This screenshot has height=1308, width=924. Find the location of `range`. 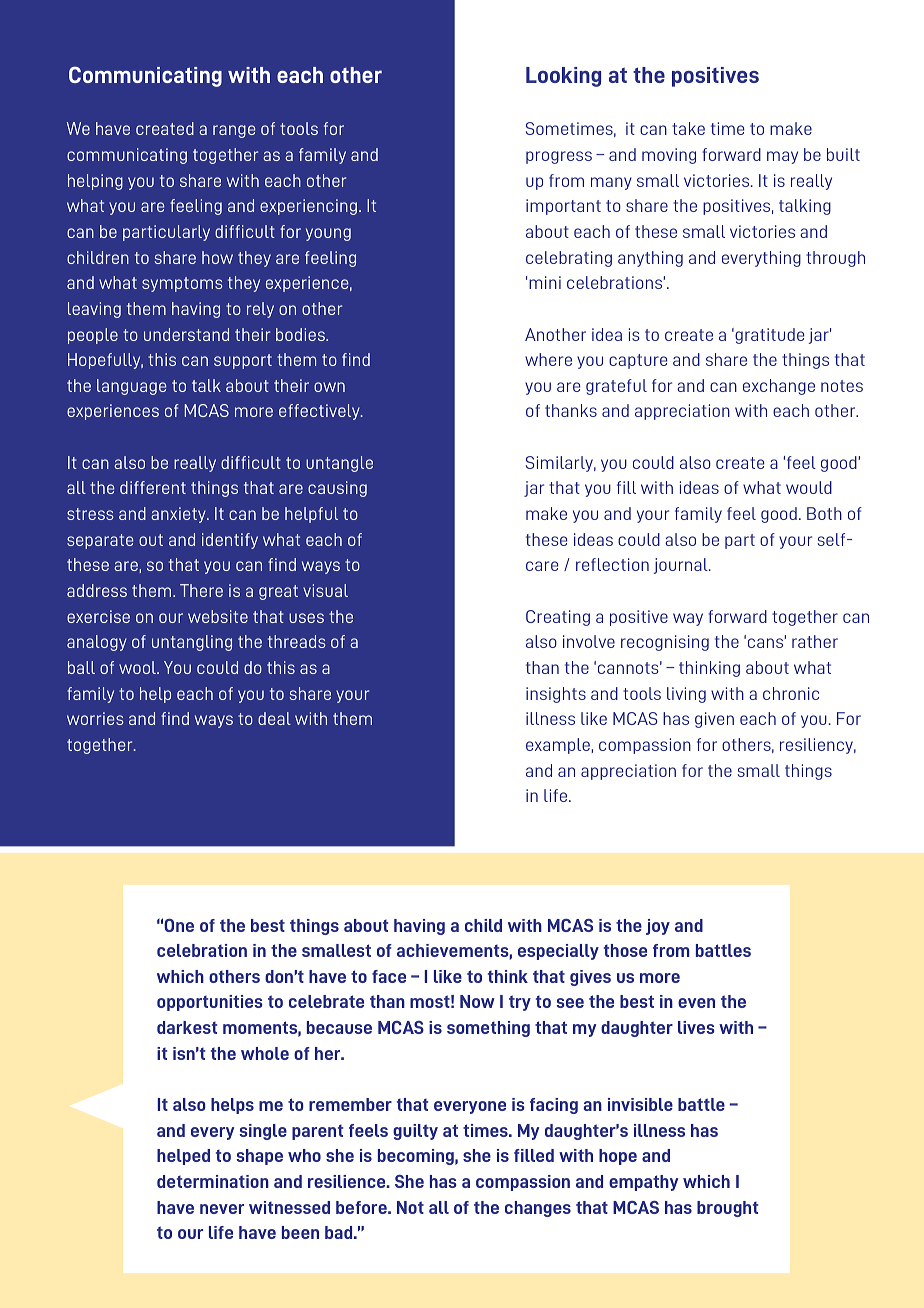

range is located at coordinates (234, 131).
